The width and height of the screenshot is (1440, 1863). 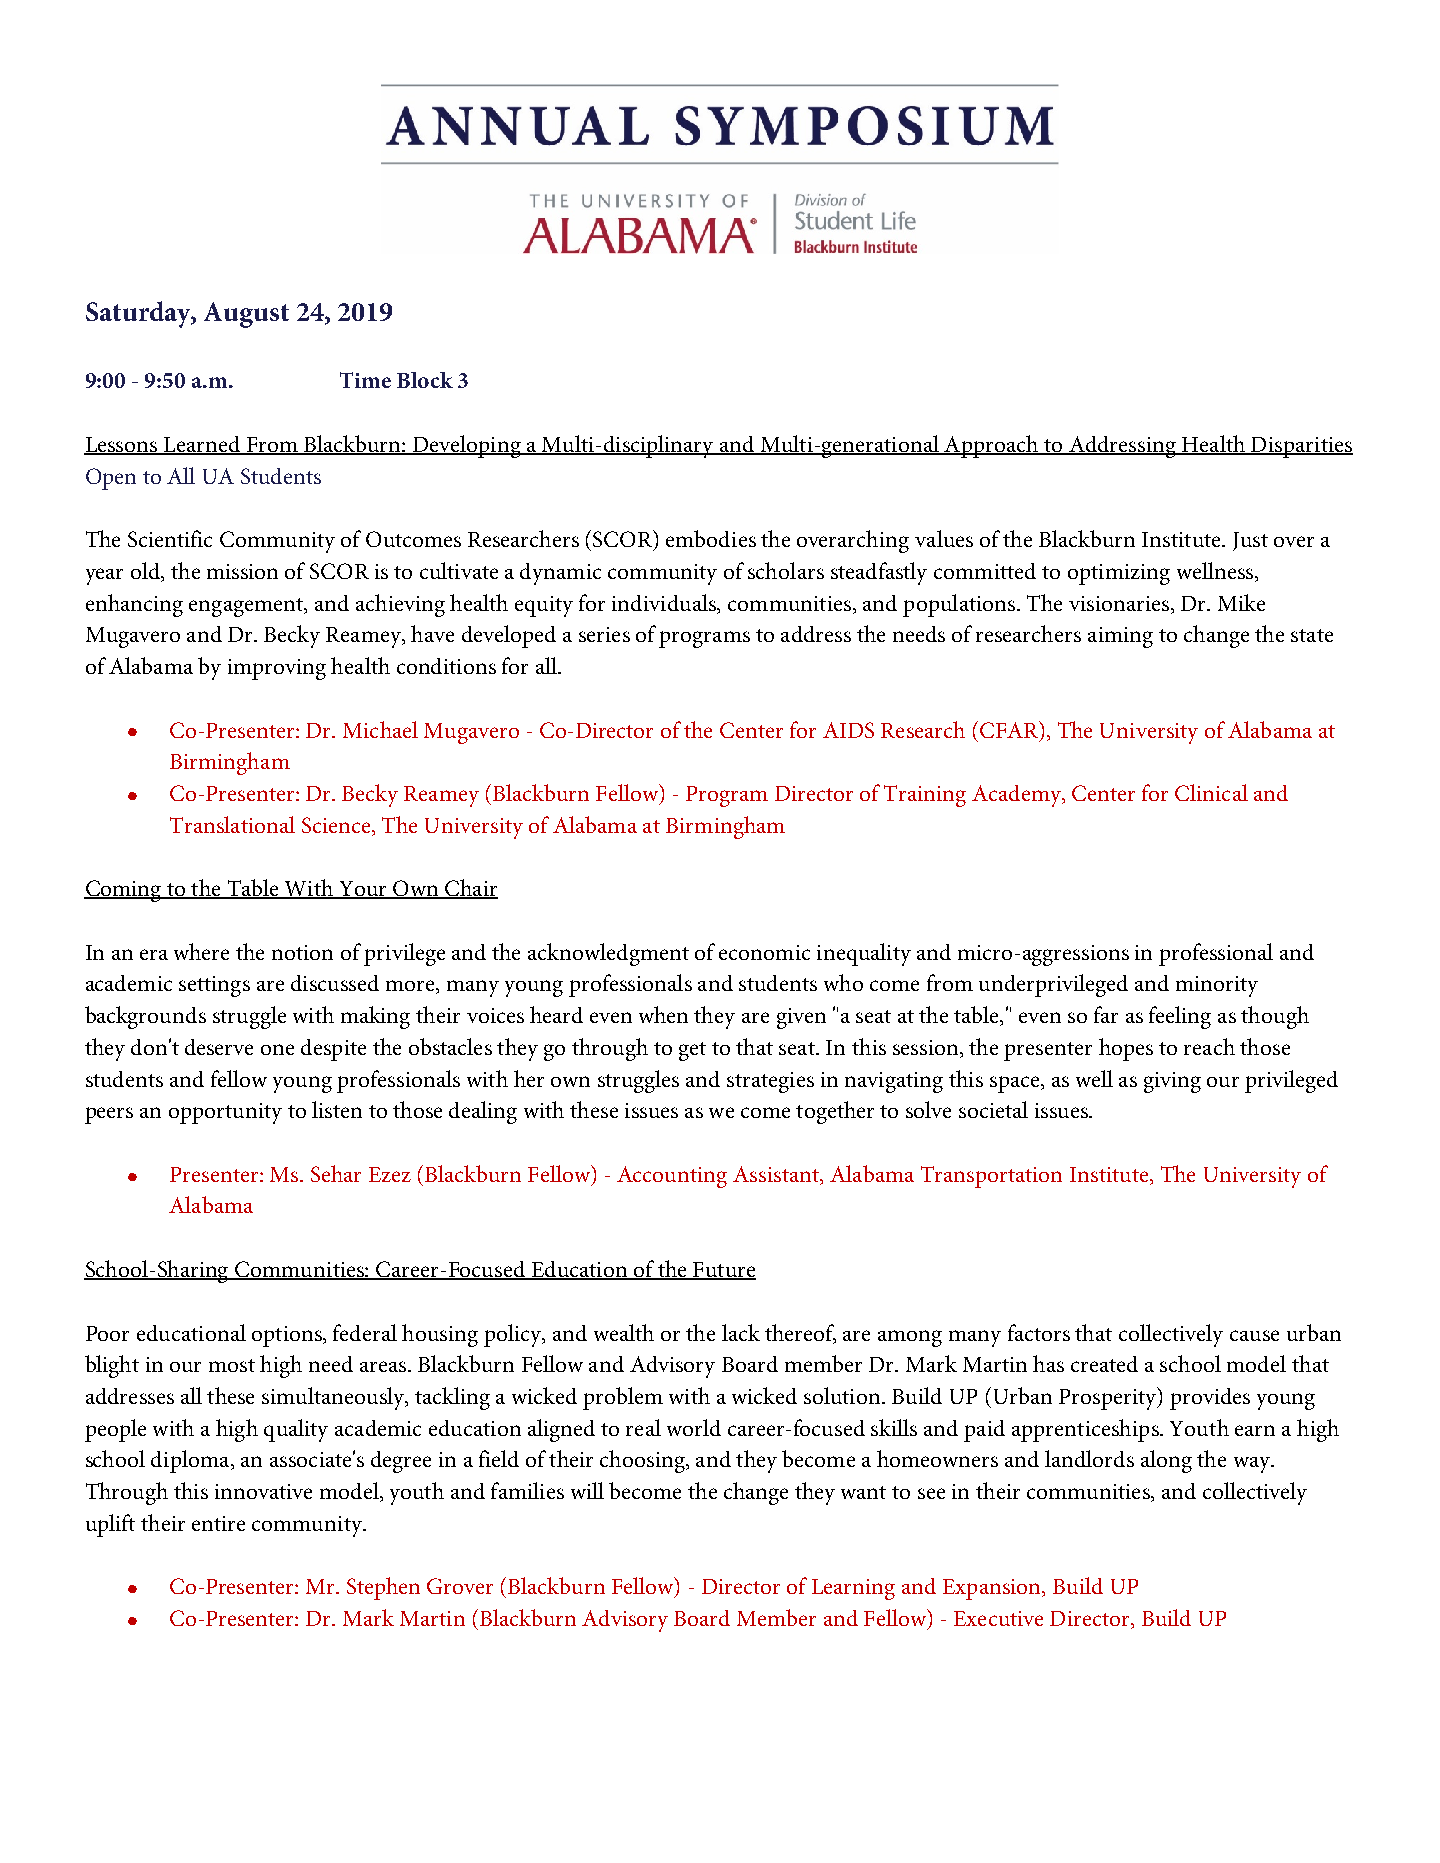 I want to click on entire, so click(x=218, y=1523).
